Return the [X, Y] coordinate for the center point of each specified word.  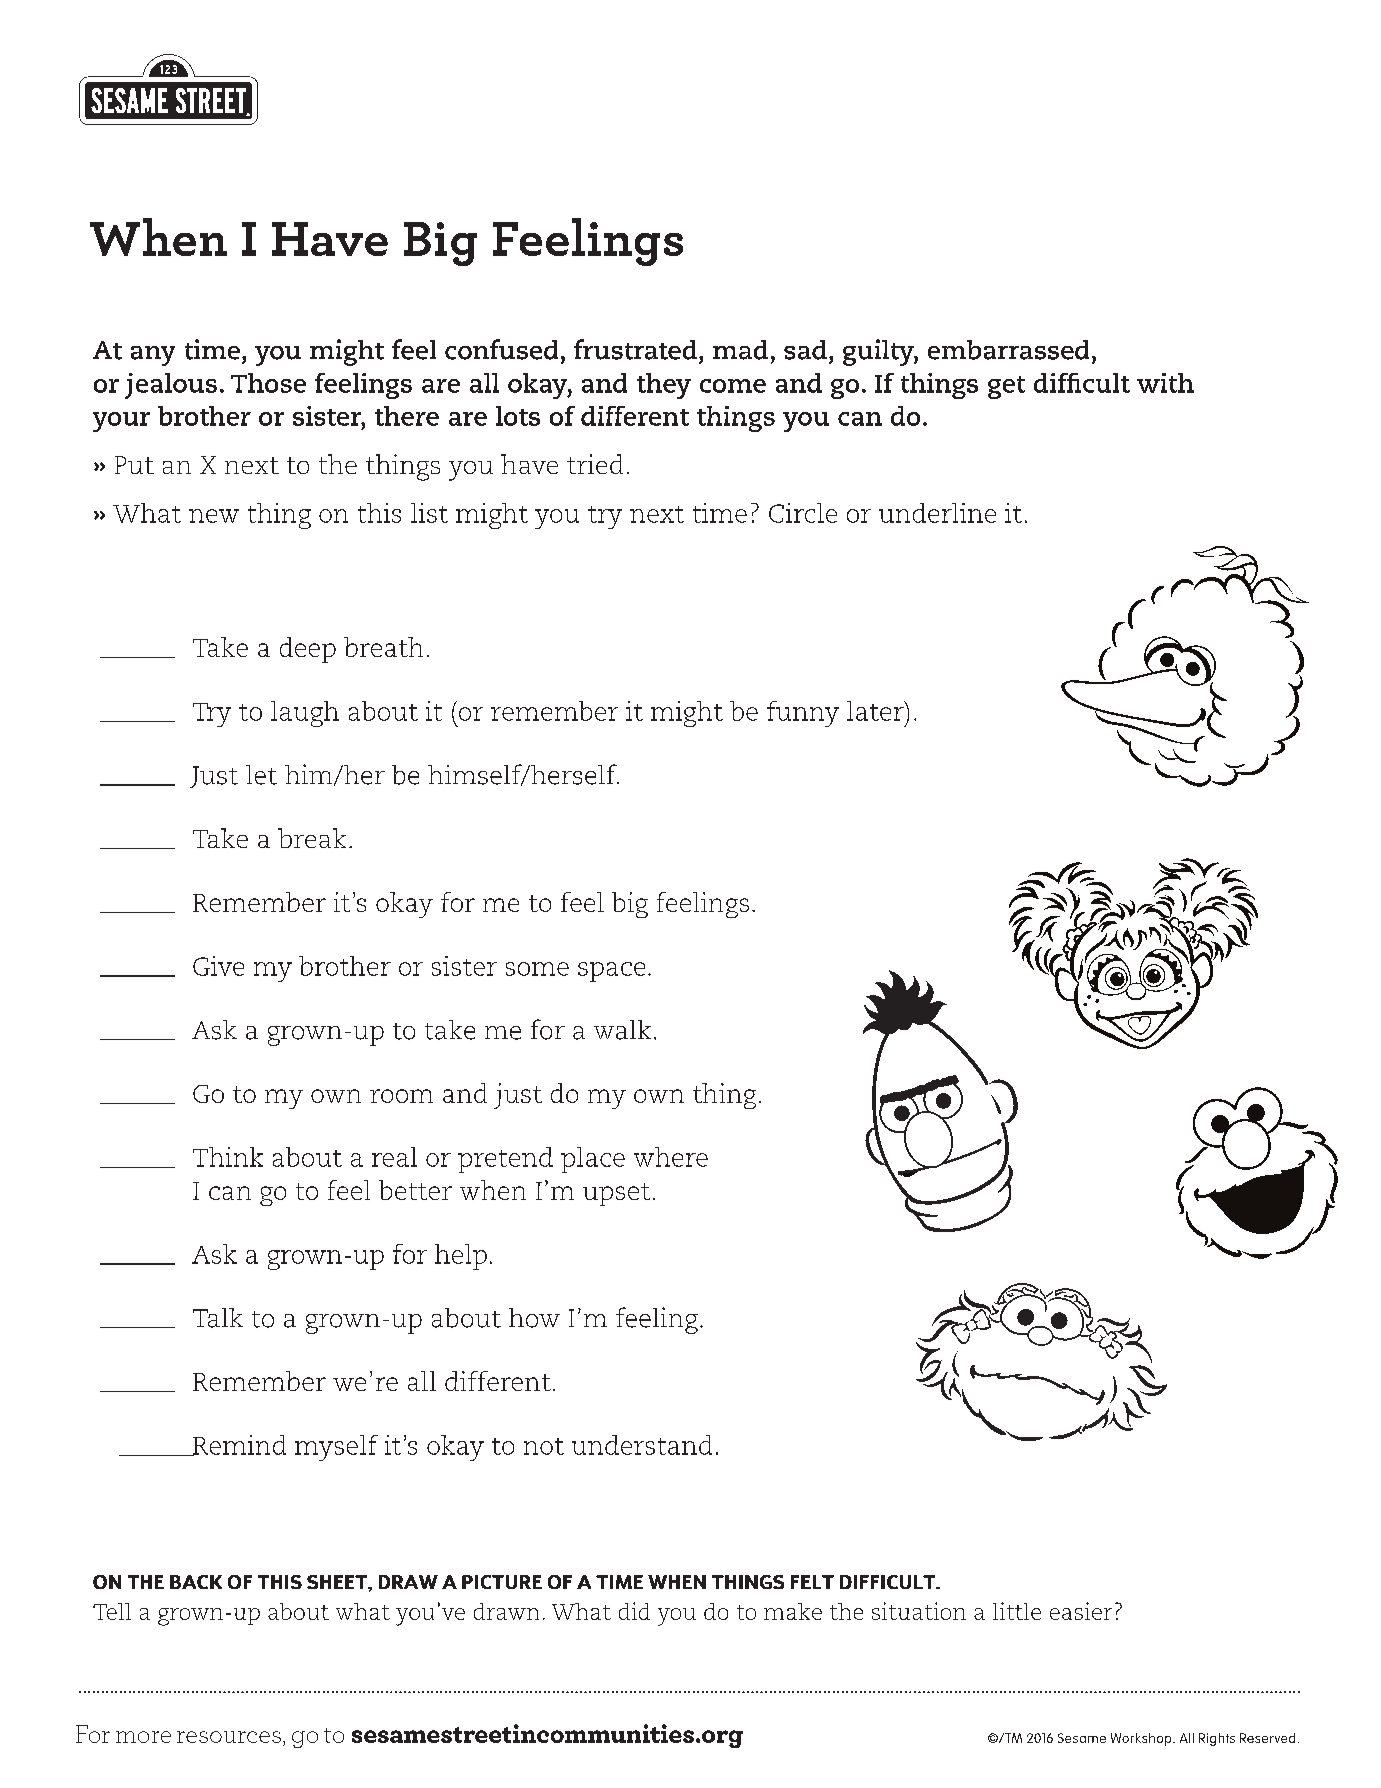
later [876, 711]
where [671, 1157]
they [664, 386]
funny [803, 714]
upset [616, 1194]
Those [268, 383]
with [1165, 383]
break [312, 838]
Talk [218, 1318]
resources [229, 1737]
